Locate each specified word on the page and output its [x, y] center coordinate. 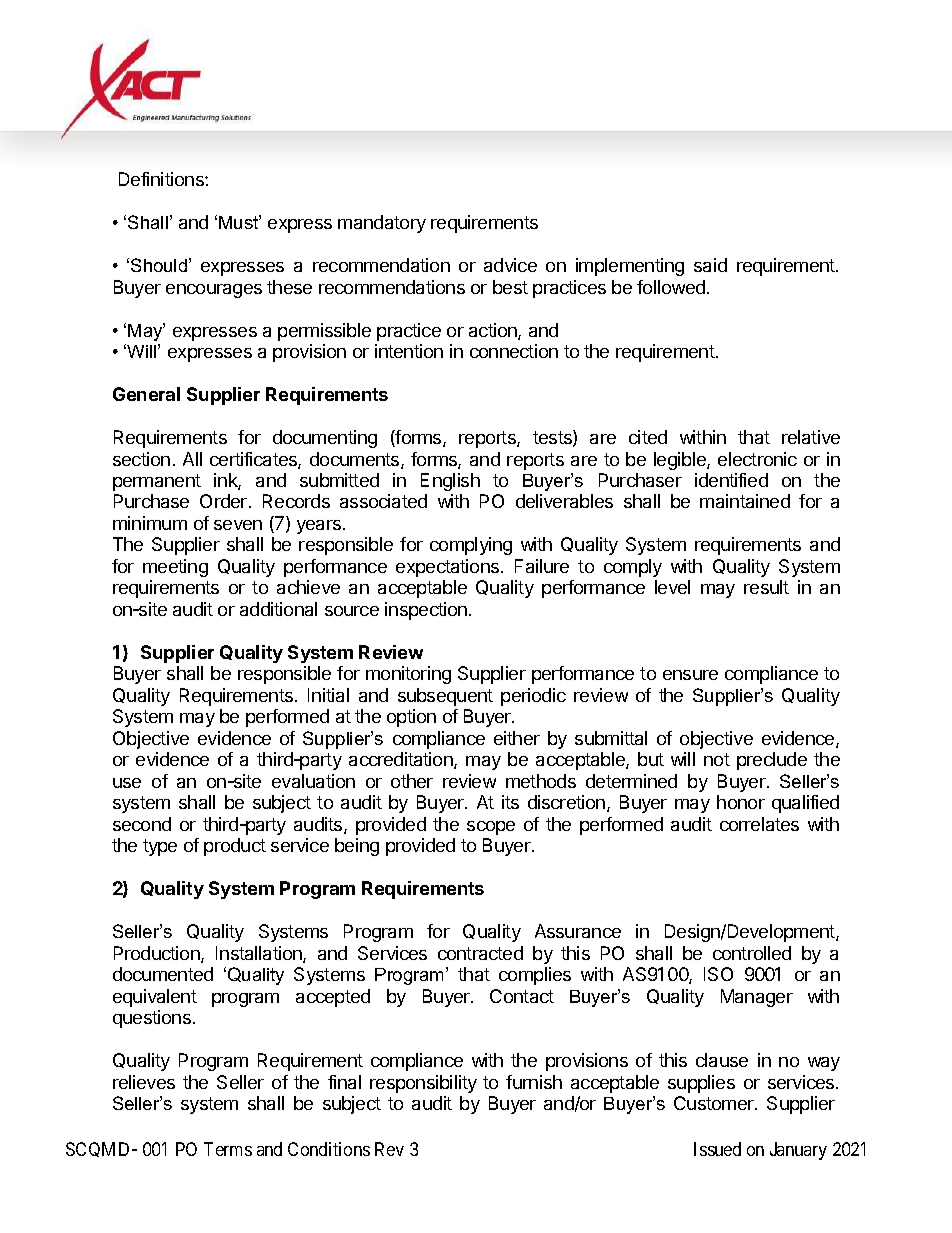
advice [510, 265]
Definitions [162, 179]
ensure [690, 675]
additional [278, 609]
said [710, 265]
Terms [228, 1149]
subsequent [445, 697]
